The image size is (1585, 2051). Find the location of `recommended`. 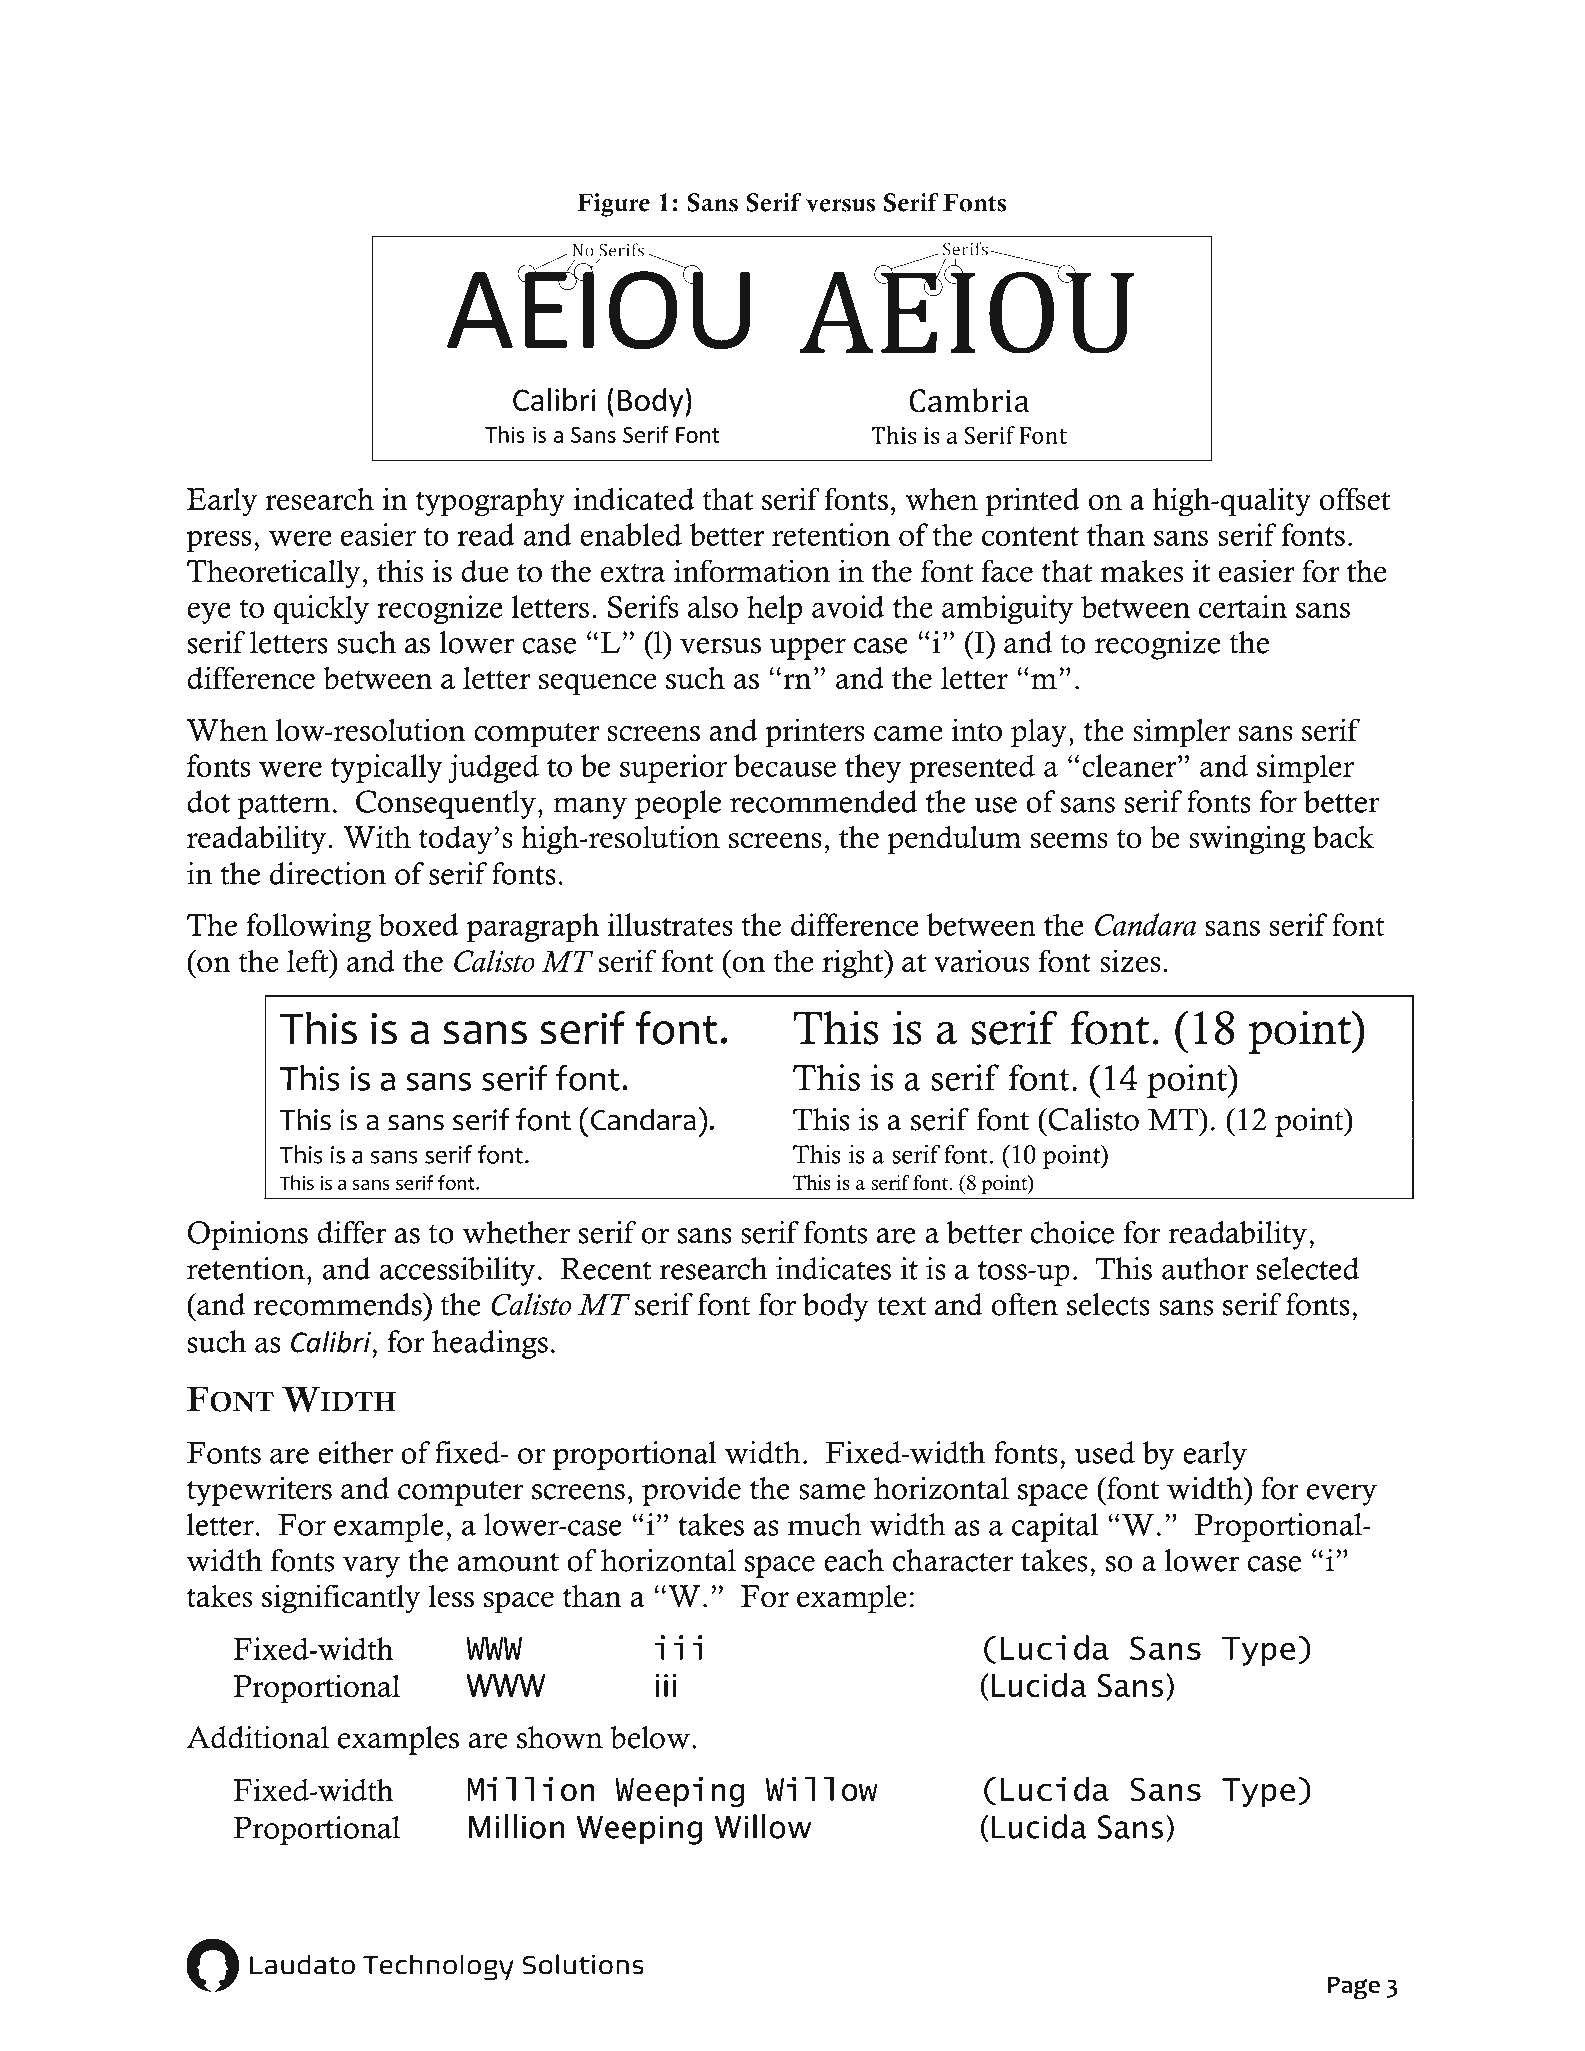

recommended is located at coordinates (824, 801).
